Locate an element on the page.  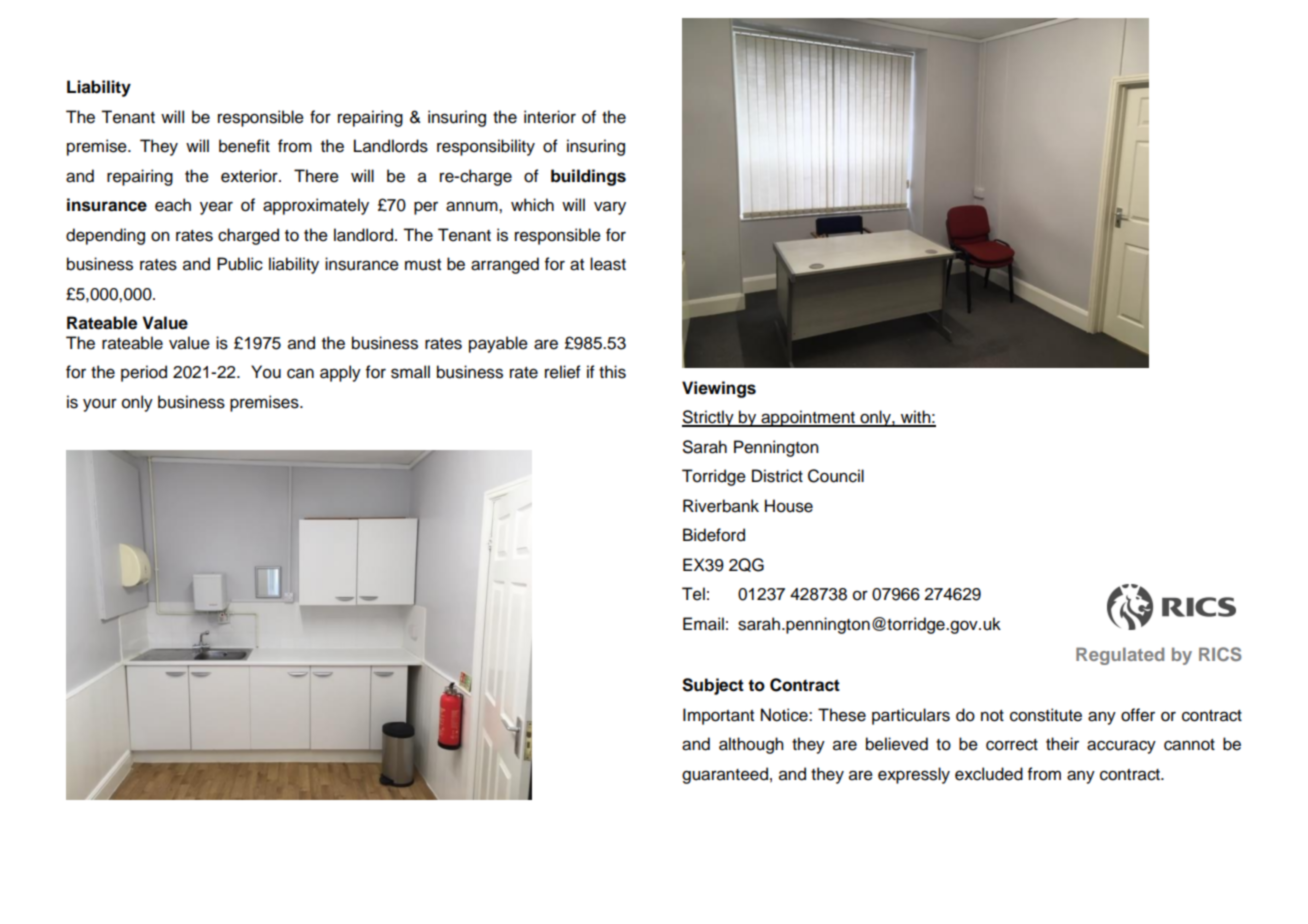
although is located at coordinates (751, 745).
